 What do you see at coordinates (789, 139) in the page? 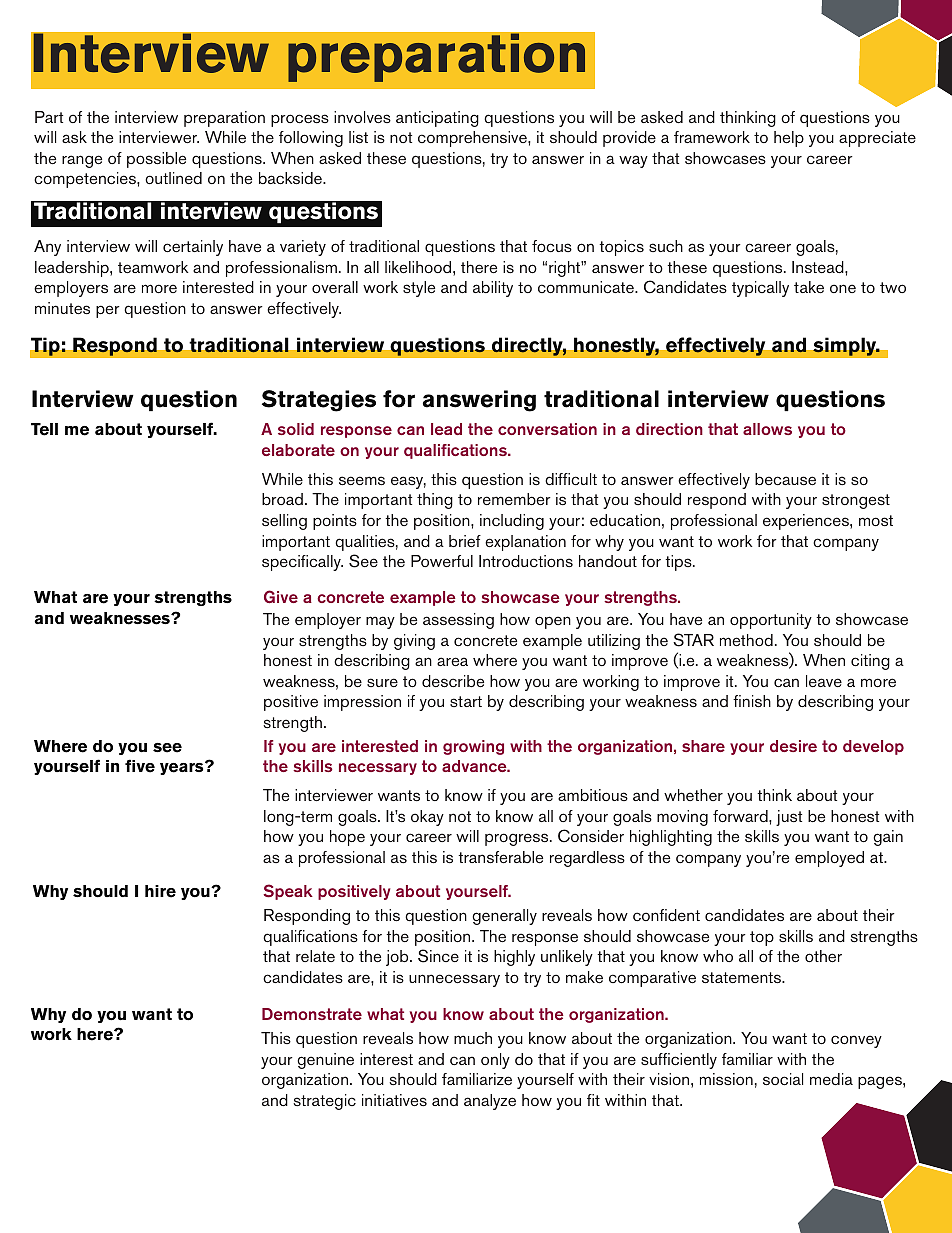
I see `help` at bounding box center [789, 139].
